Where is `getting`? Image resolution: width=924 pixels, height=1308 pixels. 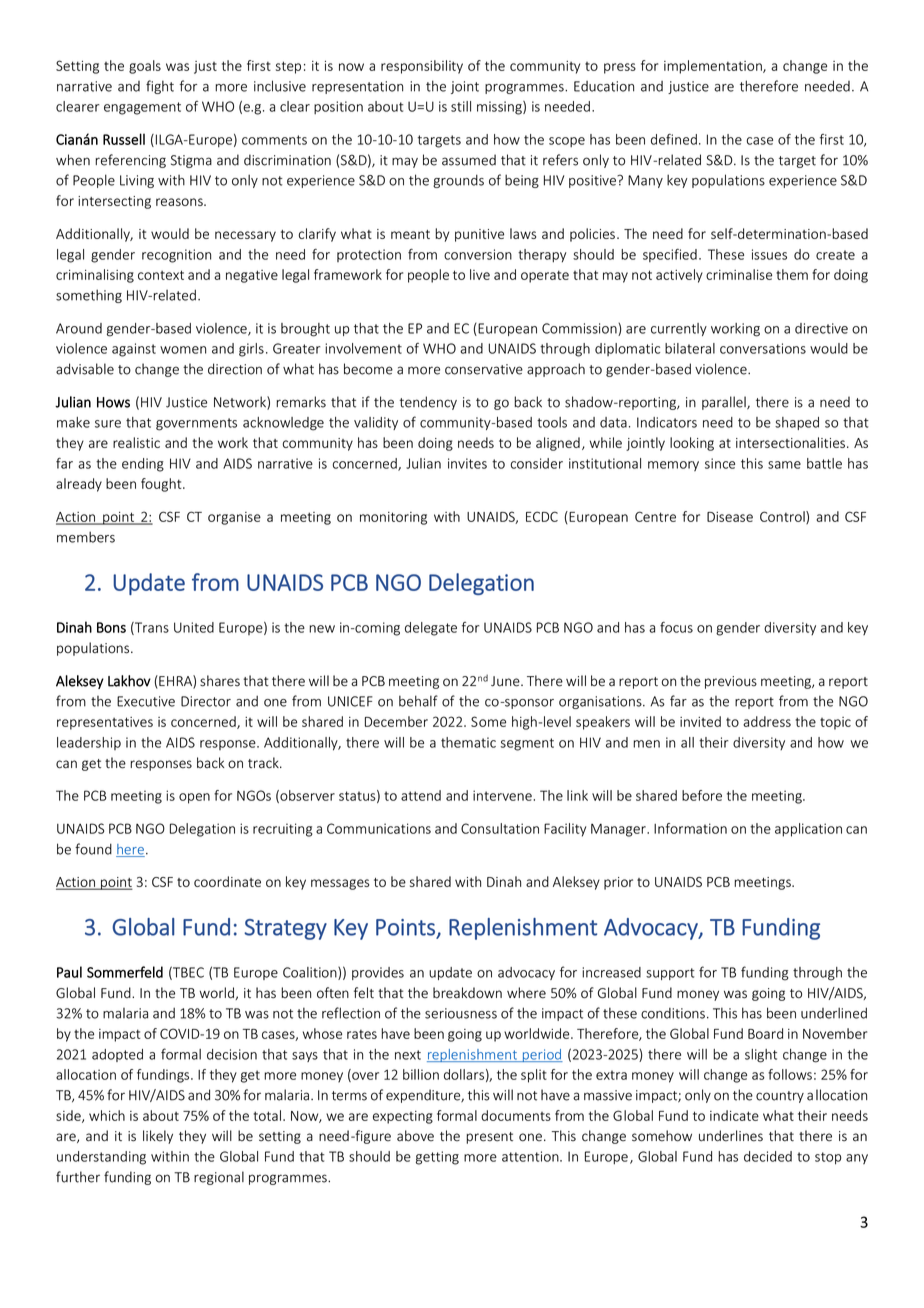 getting is located at coordinates (437, 1158).
